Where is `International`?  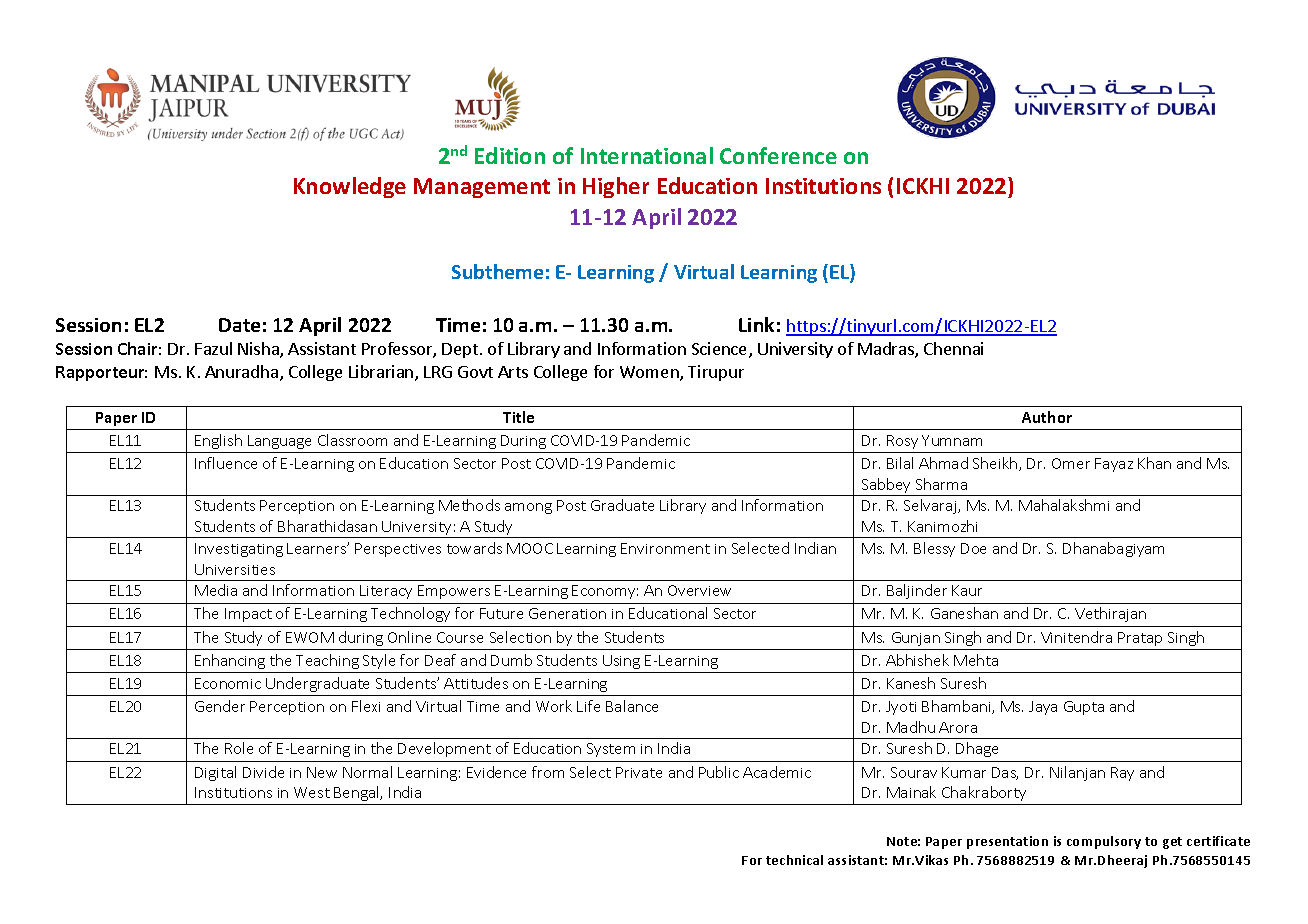 International is located at coordinates (647, 155).
